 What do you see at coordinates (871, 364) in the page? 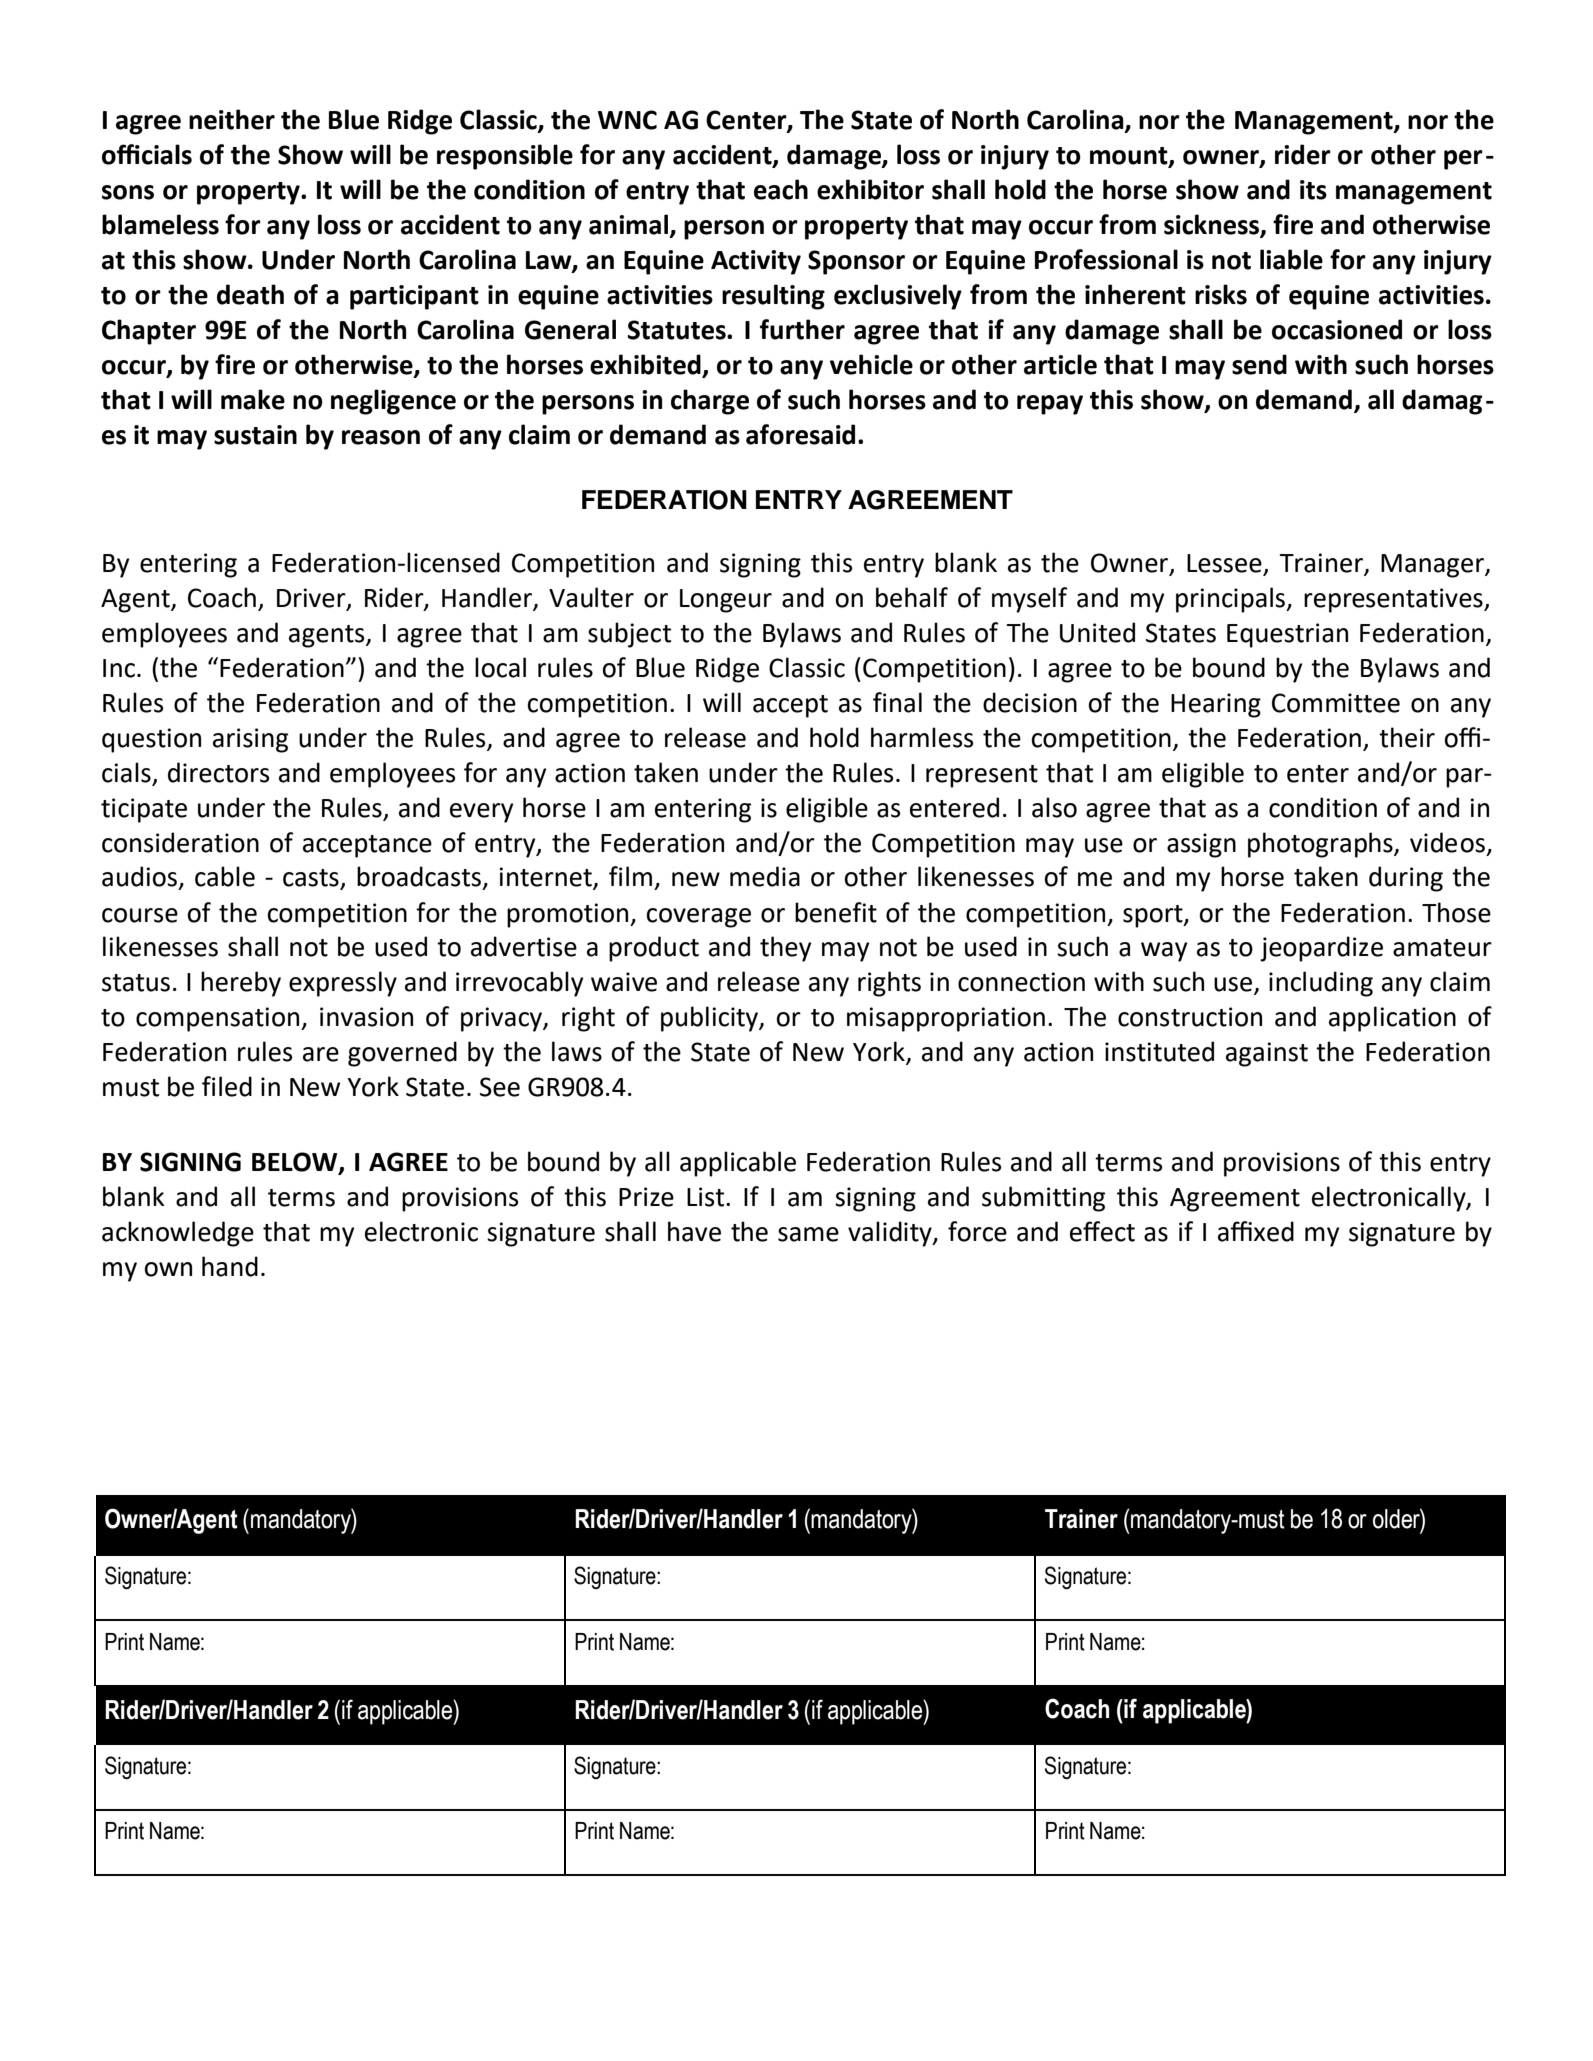
I see `vehicle` at bounding box center [871, 364].
